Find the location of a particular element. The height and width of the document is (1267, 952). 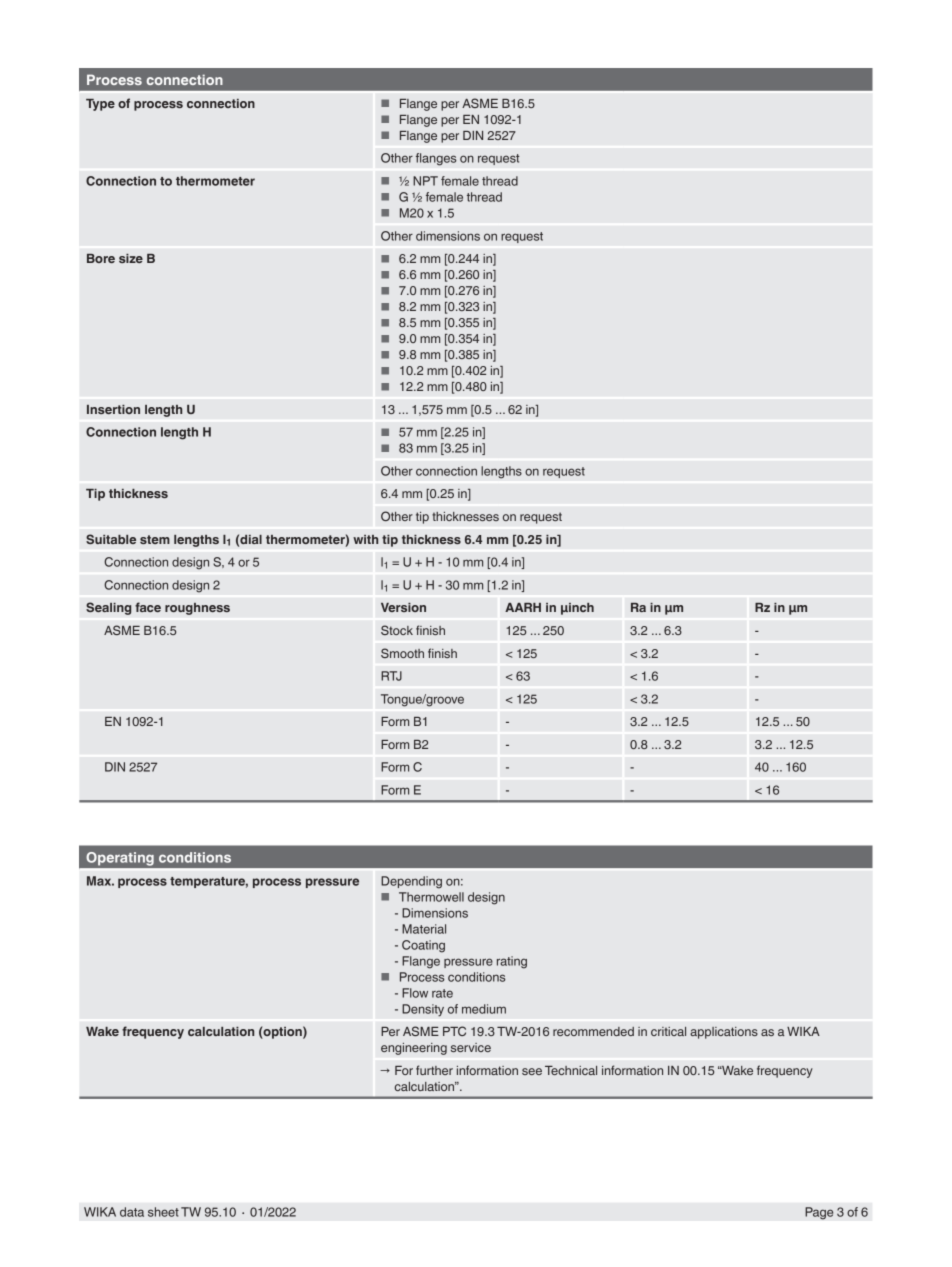

NPT is located at coordinates (425, 181).
